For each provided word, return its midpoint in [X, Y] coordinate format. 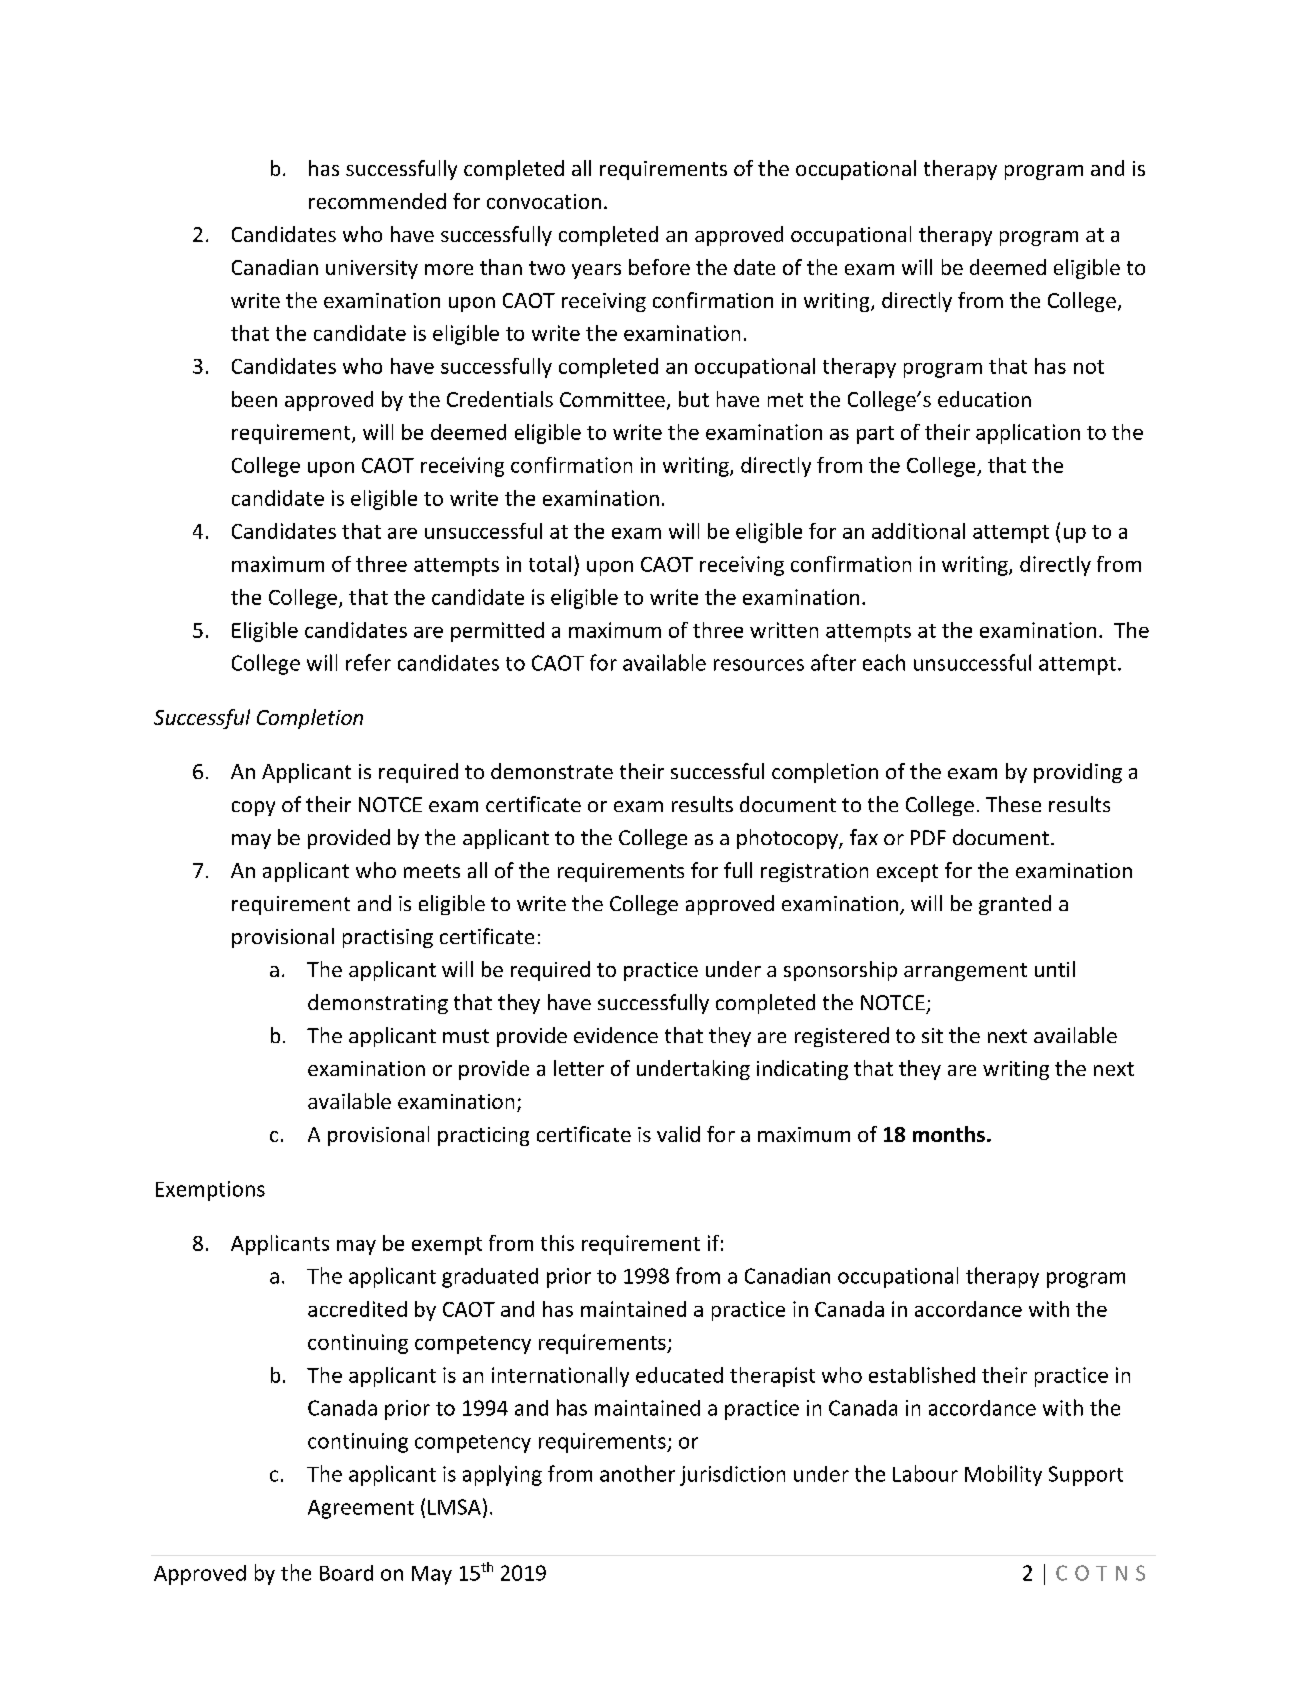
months [949, 1134]
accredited [357, 1309]
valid [678, 1134]
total [550, 564]
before [659, 267]
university [372, 269]
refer [368, 662]
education [984, 399]
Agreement [361, 1509]
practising [388, 938]
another [637, 1473]
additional [918, 531]
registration [814, 872]
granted [1015, 905]
